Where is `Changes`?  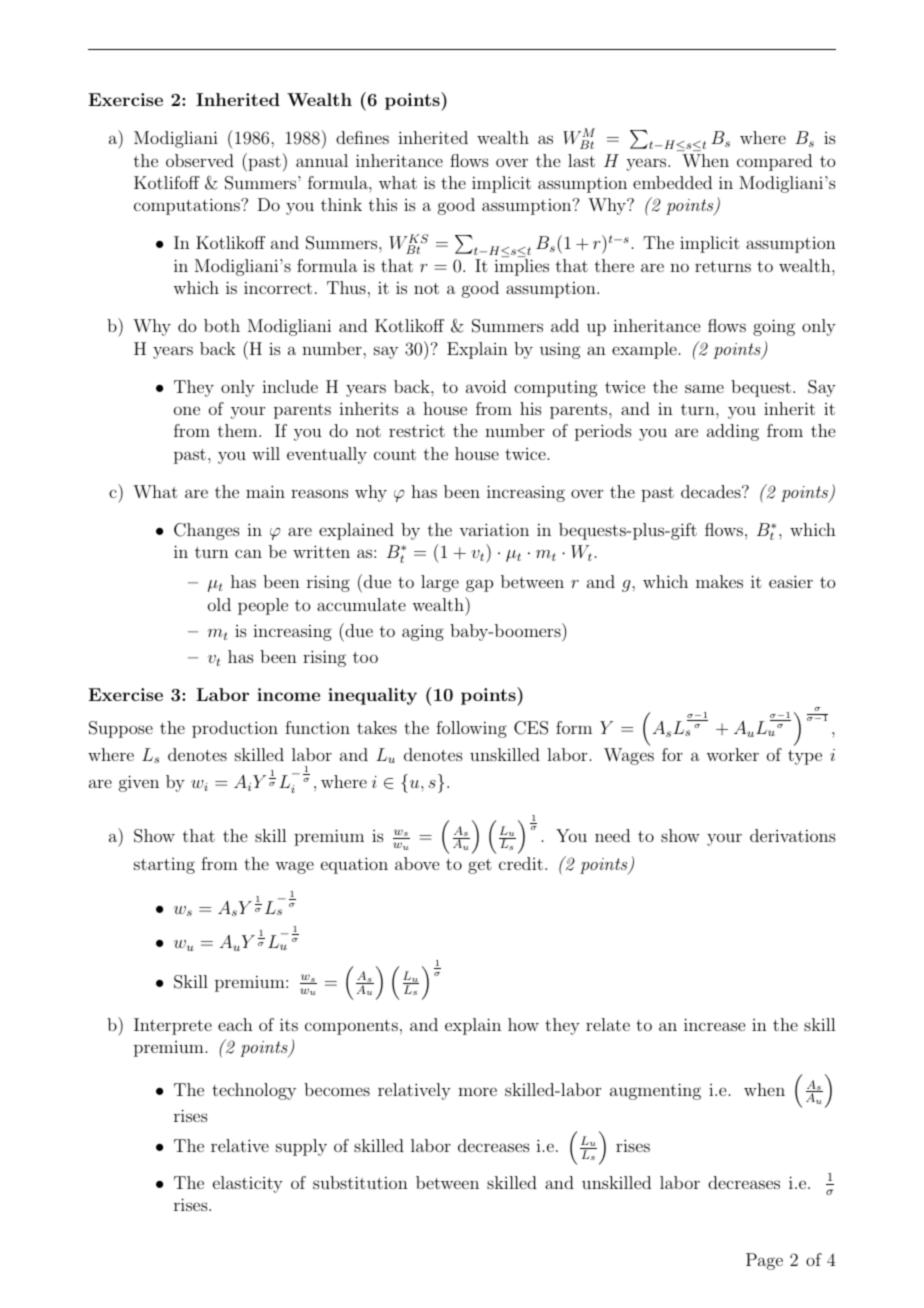
Changes is located at coordinates (207, 531).
